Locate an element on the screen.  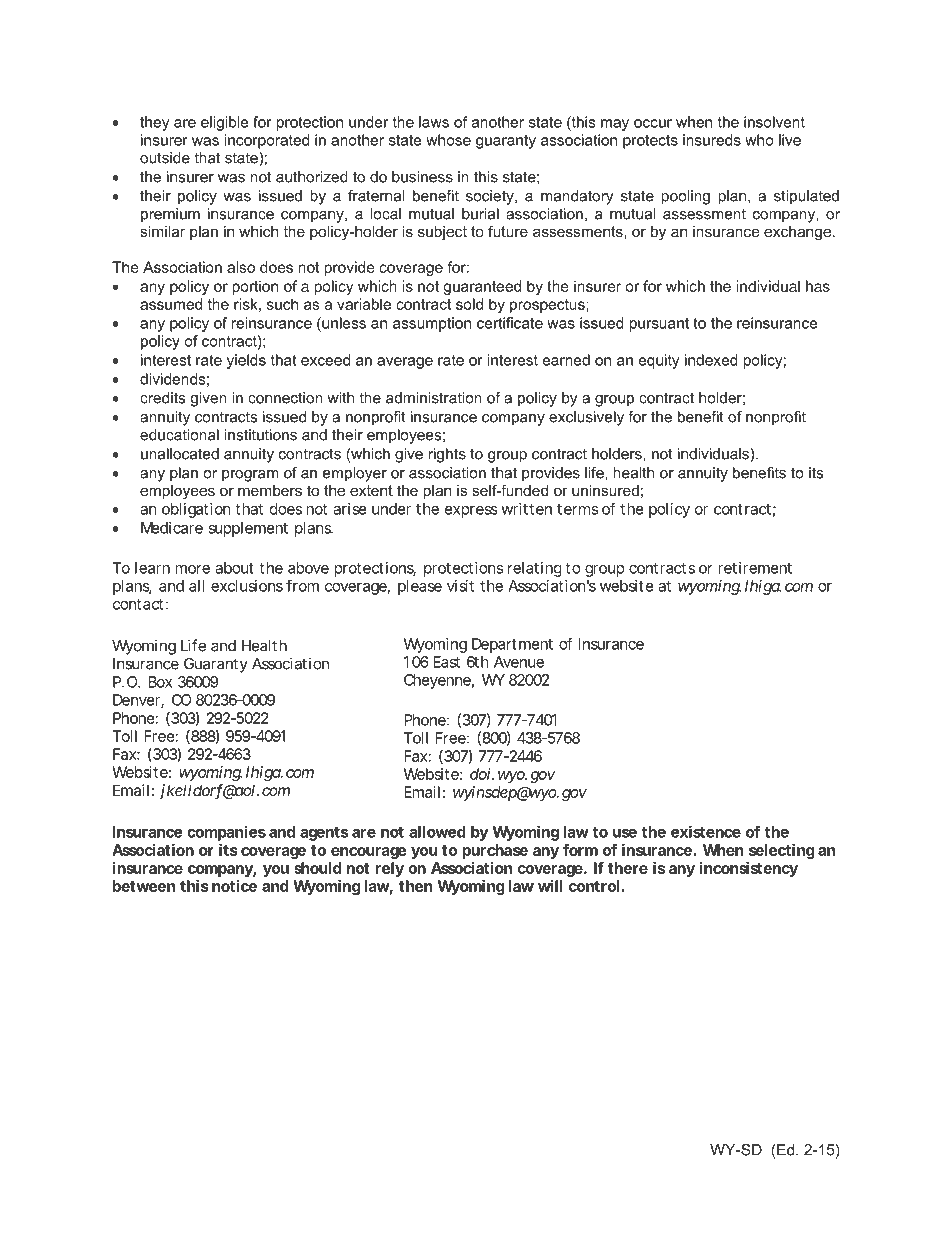
assumed is located at coordinates (171, 304).
